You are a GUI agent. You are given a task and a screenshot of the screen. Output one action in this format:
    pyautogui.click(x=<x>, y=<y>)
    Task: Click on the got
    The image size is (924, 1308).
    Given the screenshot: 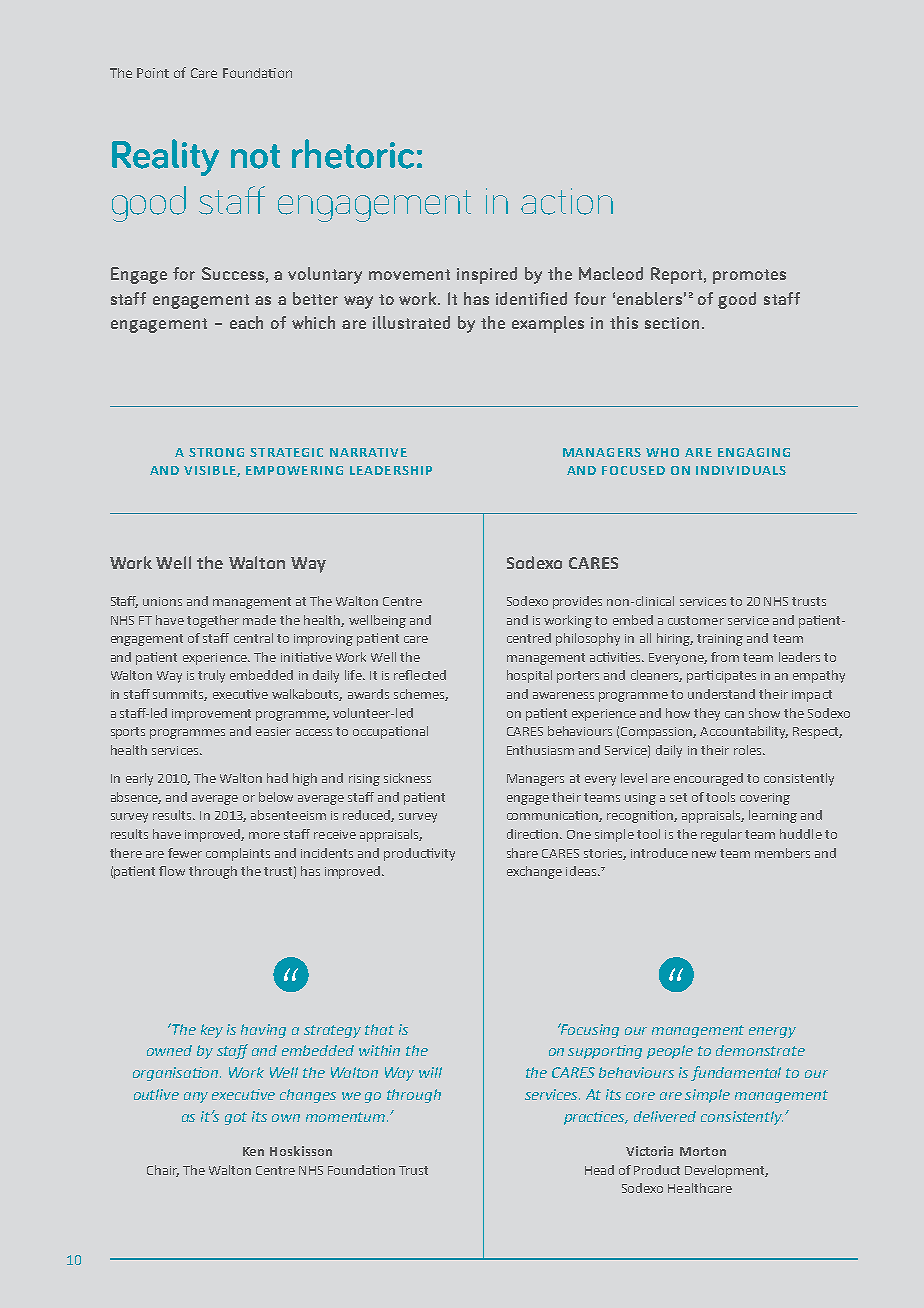 What is the action you would take?
    pyautogui.click(x=236, y=1118)
